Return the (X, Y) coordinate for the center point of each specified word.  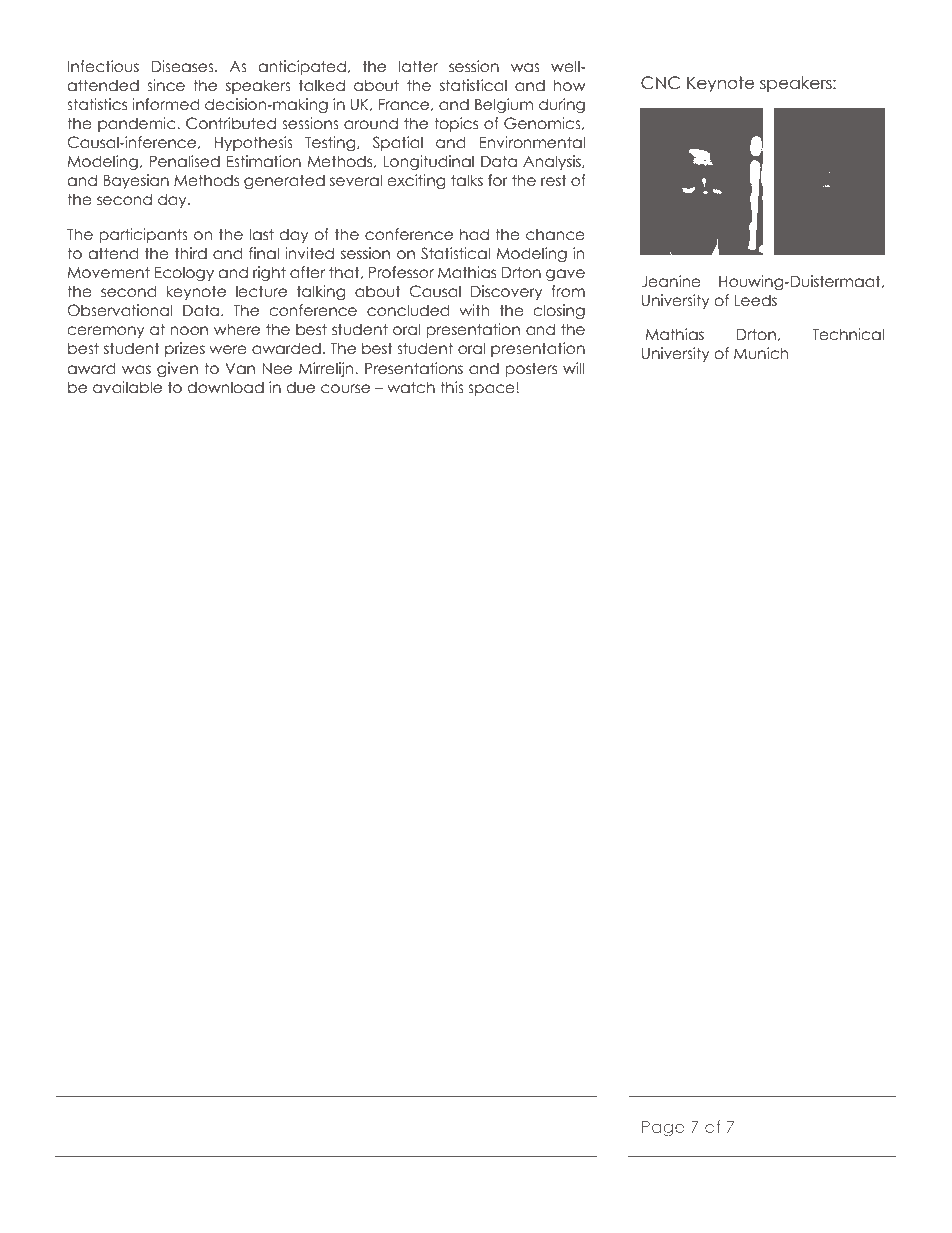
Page (663, 1129)
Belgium (504, 105)
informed (165, 104)
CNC (660, 83)
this (452, 387)
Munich (761, 353)
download (225, 387)
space (492, 390)
